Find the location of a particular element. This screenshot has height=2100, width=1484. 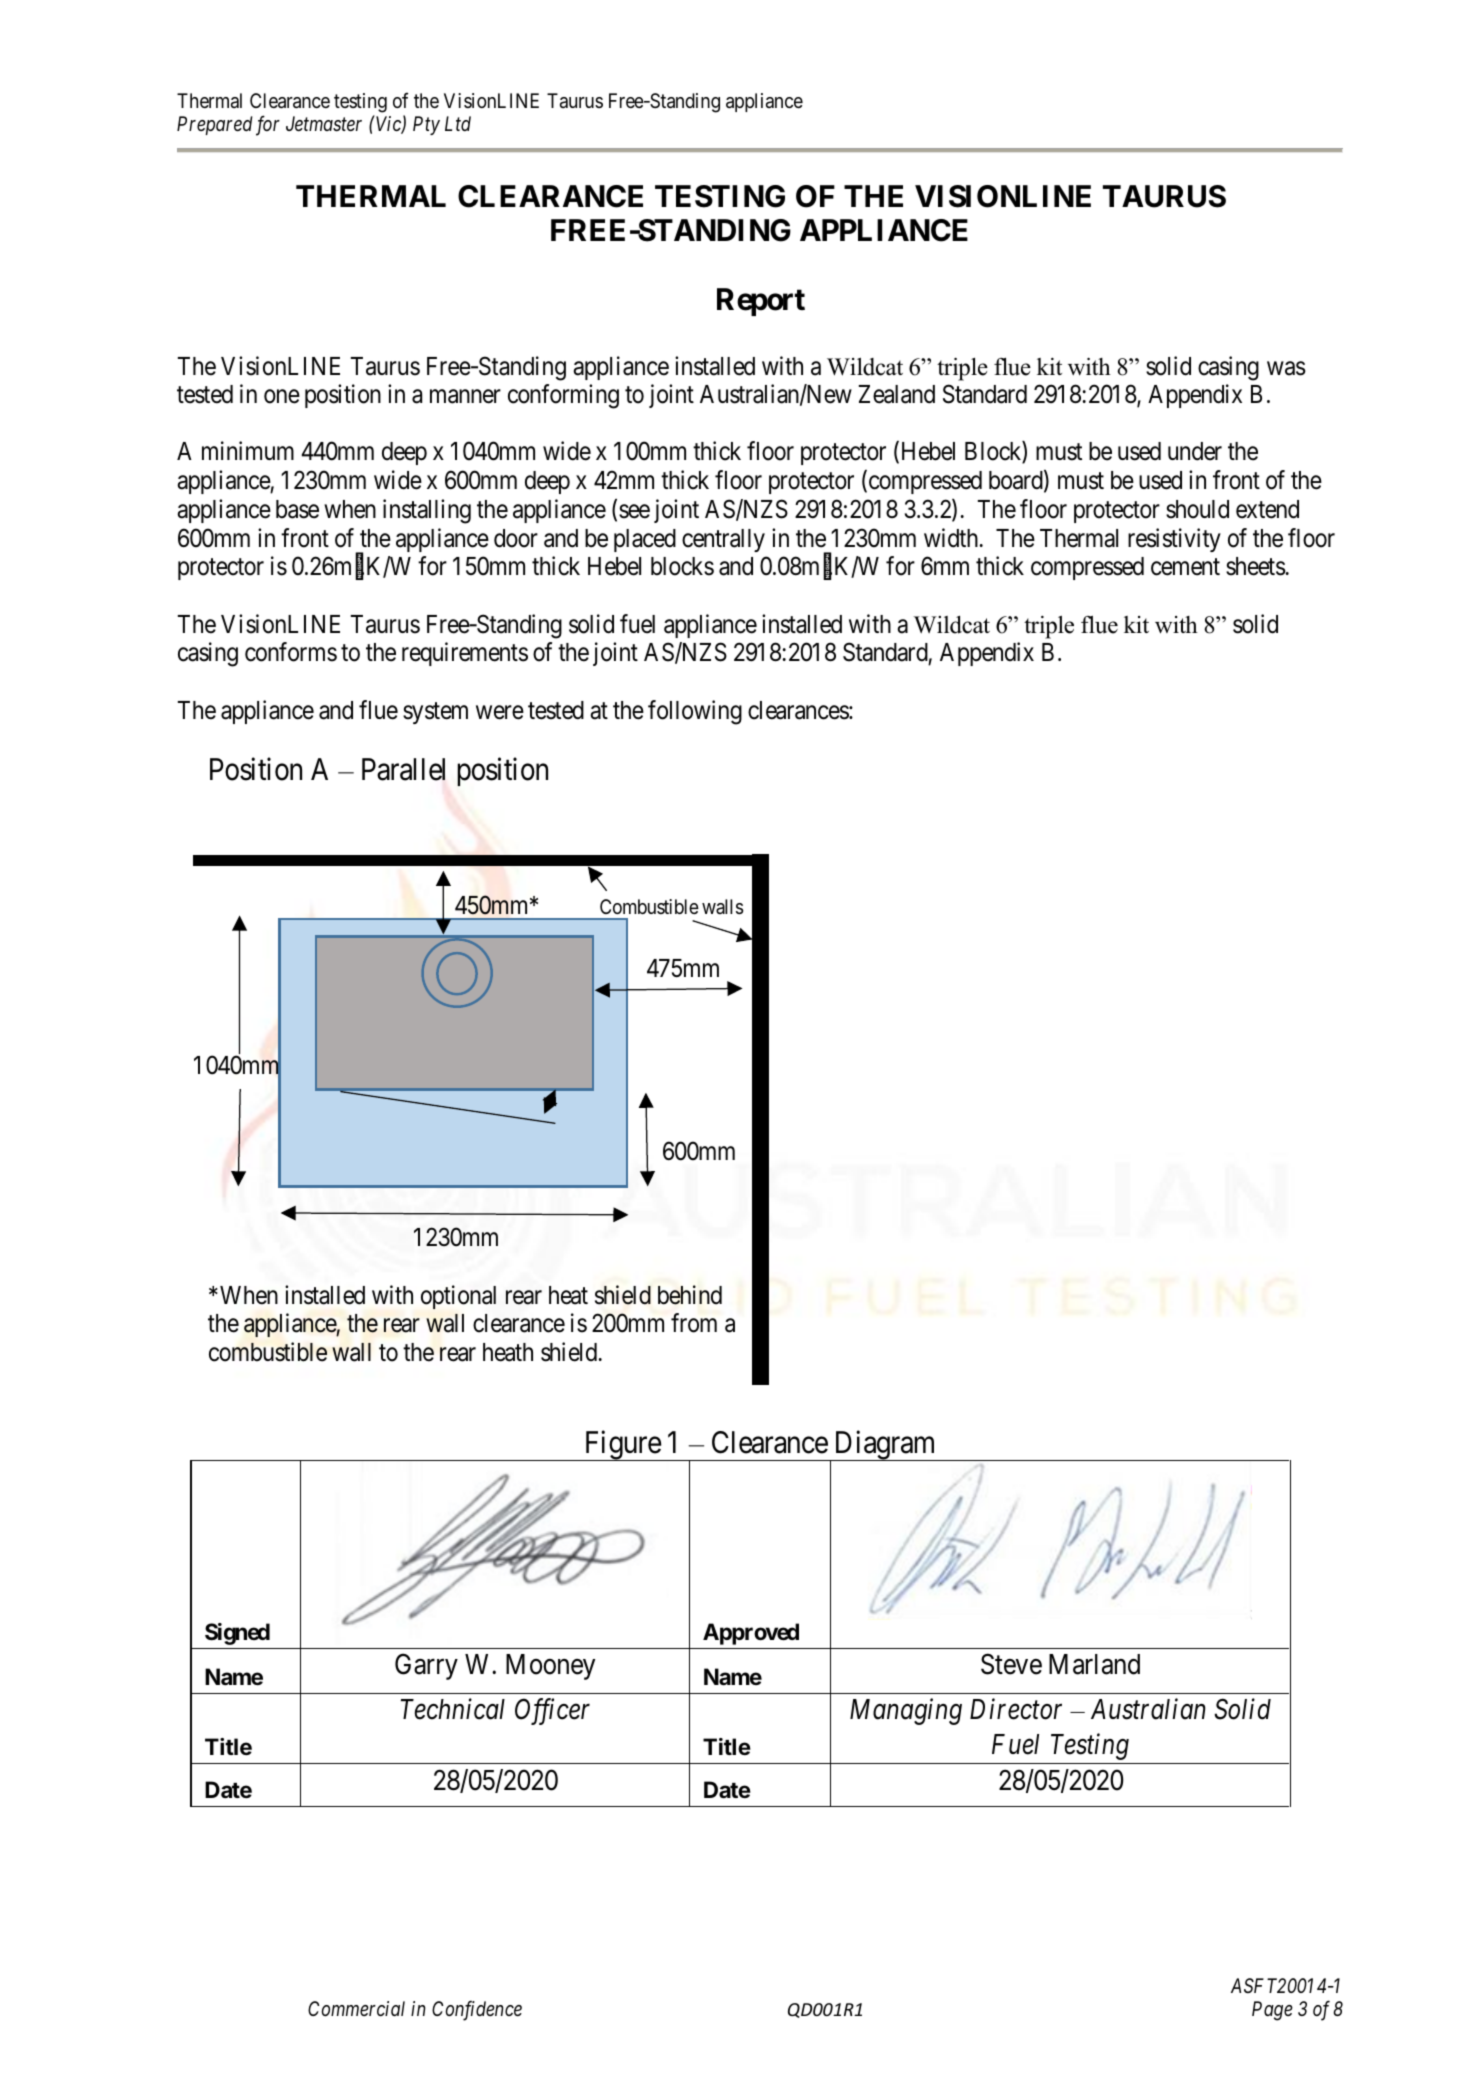

Pty is located at coordinates (426, 125).
